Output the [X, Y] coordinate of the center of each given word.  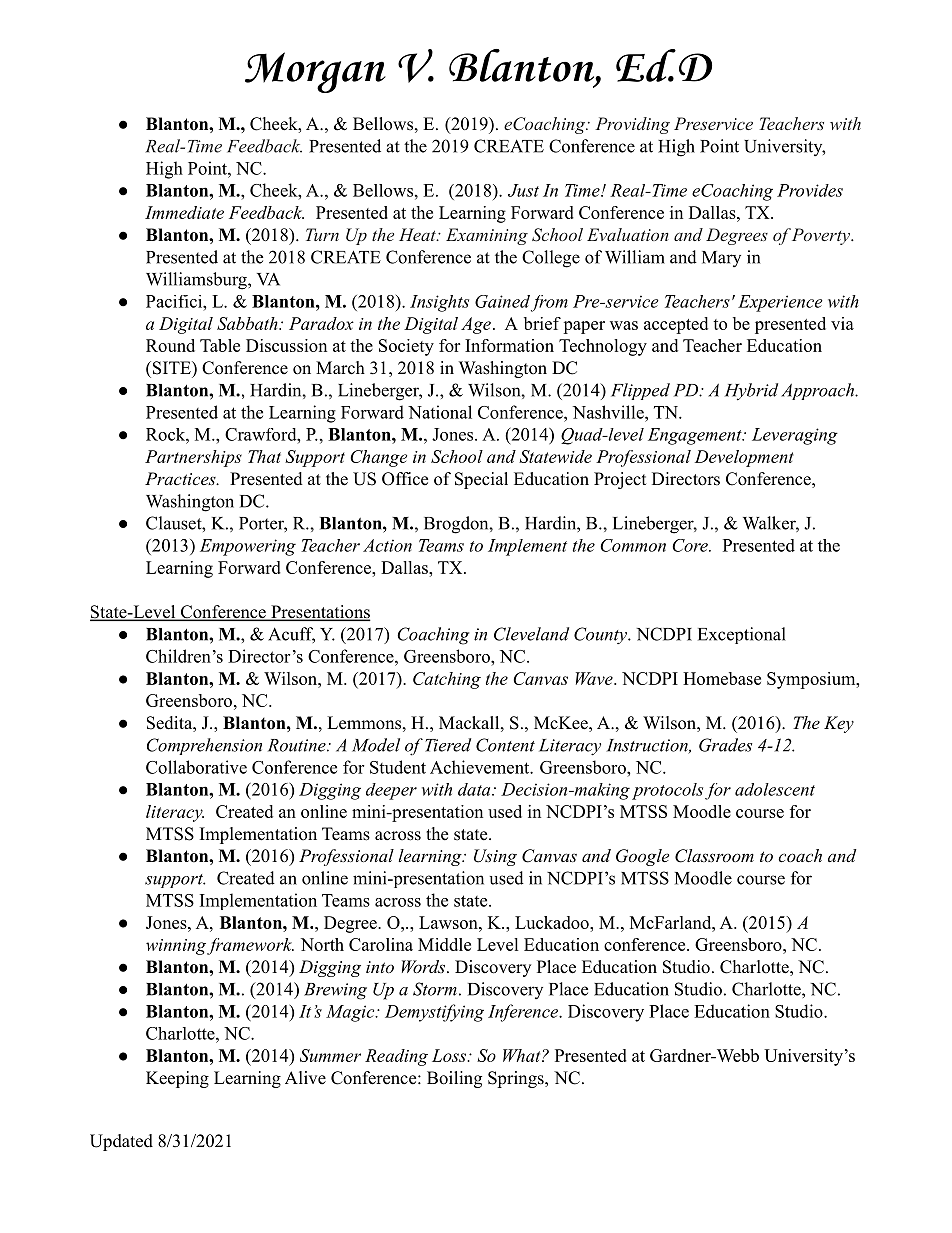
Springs [517, 1079]
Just [523, 190]
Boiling [454, 1079]
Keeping [177, 1079]
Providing [632, 125]
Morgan [315, 72]
